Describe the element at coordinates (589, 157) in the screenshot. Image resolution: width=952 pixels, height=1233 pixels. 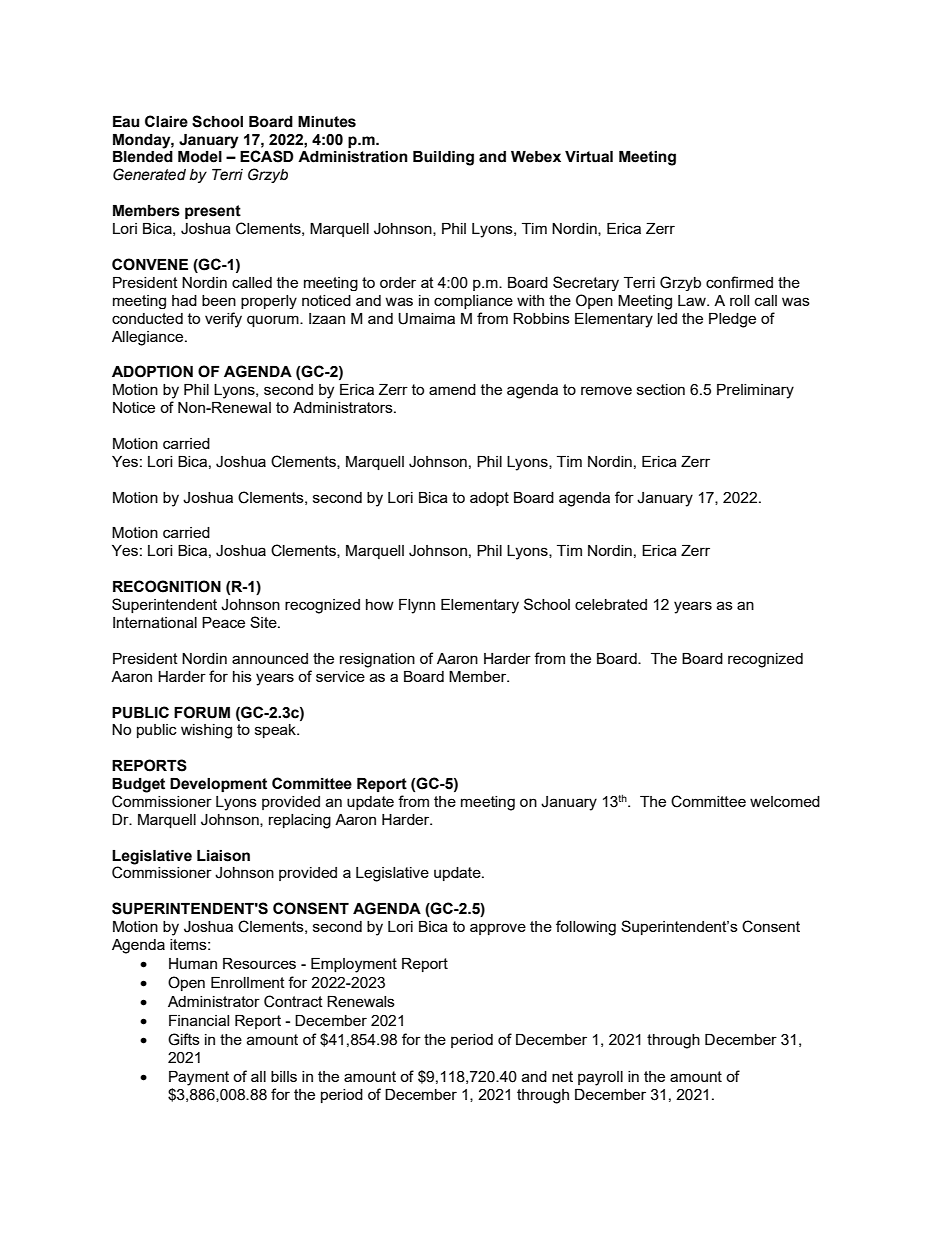
I see `Virtual` at that location.
